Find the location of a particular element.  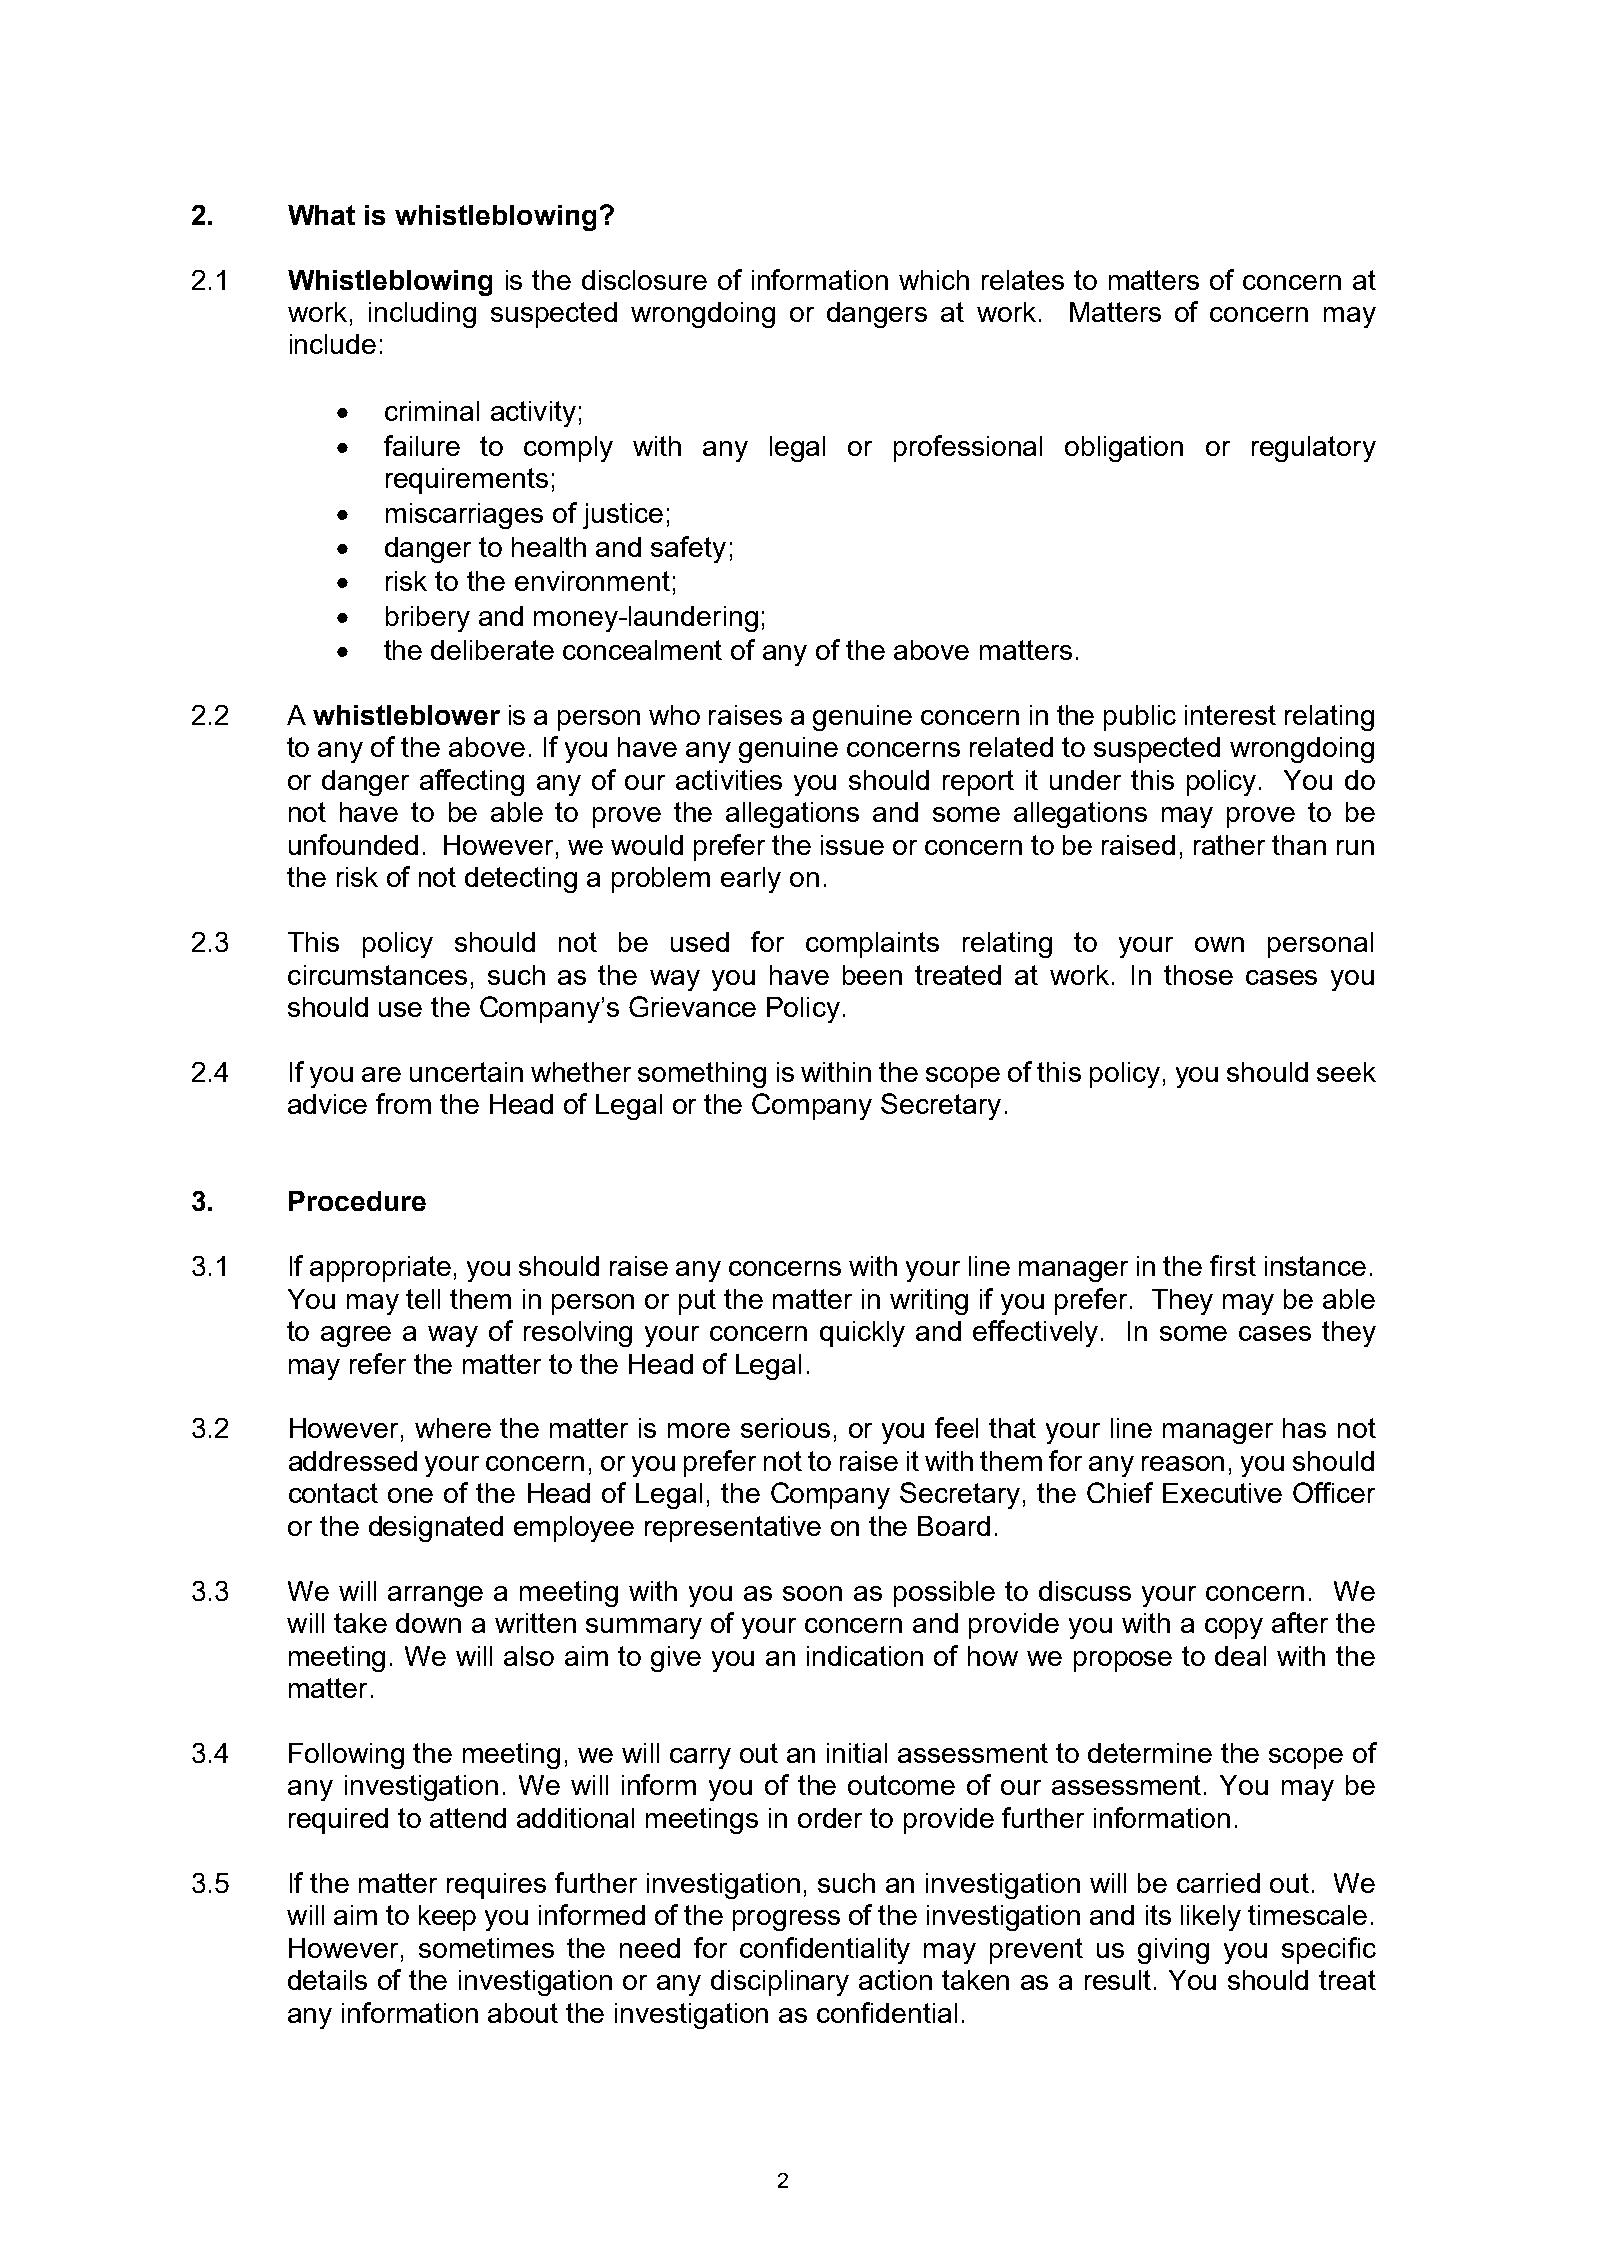

relates is located at coordinates (1023, 280).
